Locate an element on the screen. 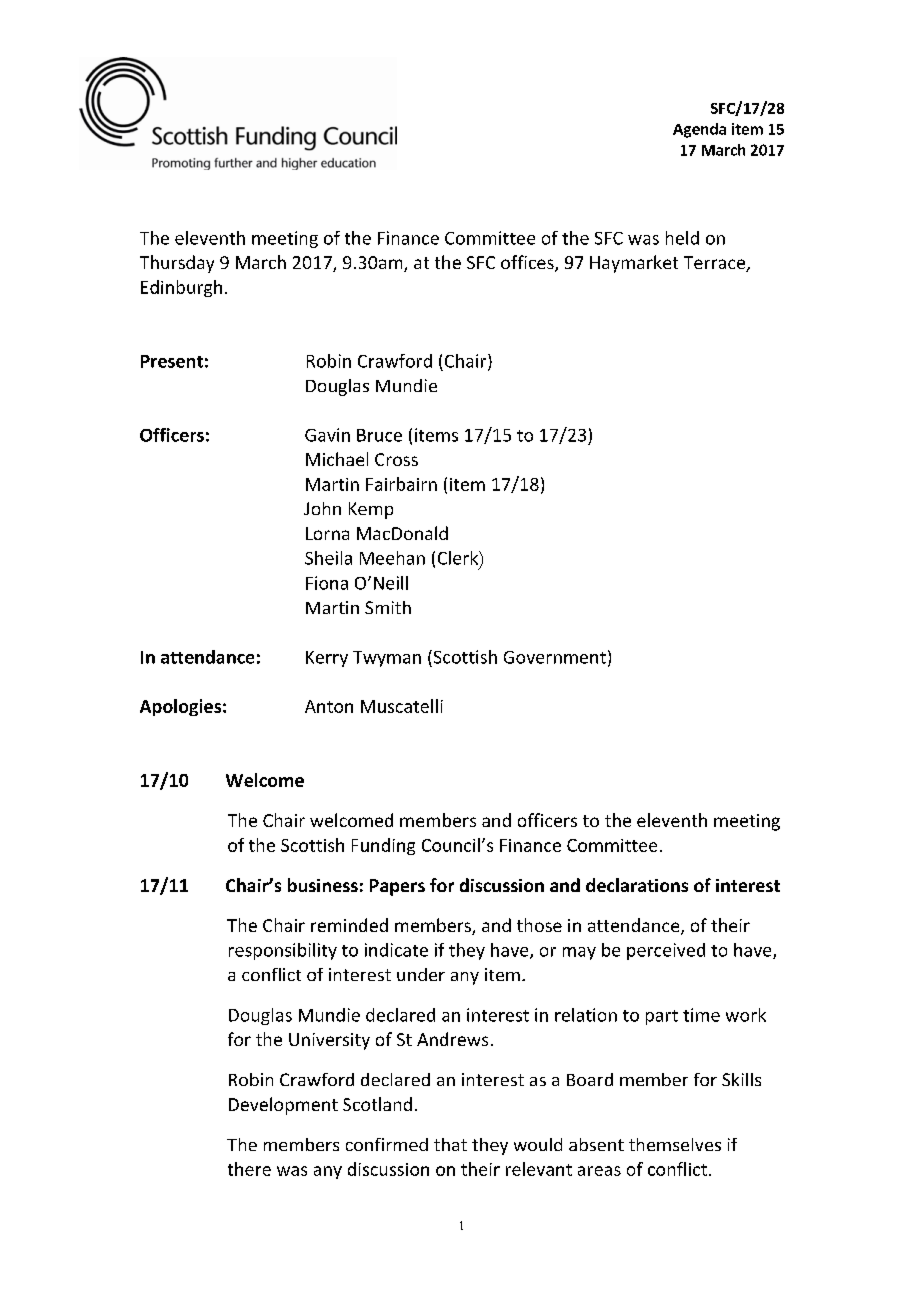 The image size is (924, 1308). Agenda is located at coordinates (699, 130).
